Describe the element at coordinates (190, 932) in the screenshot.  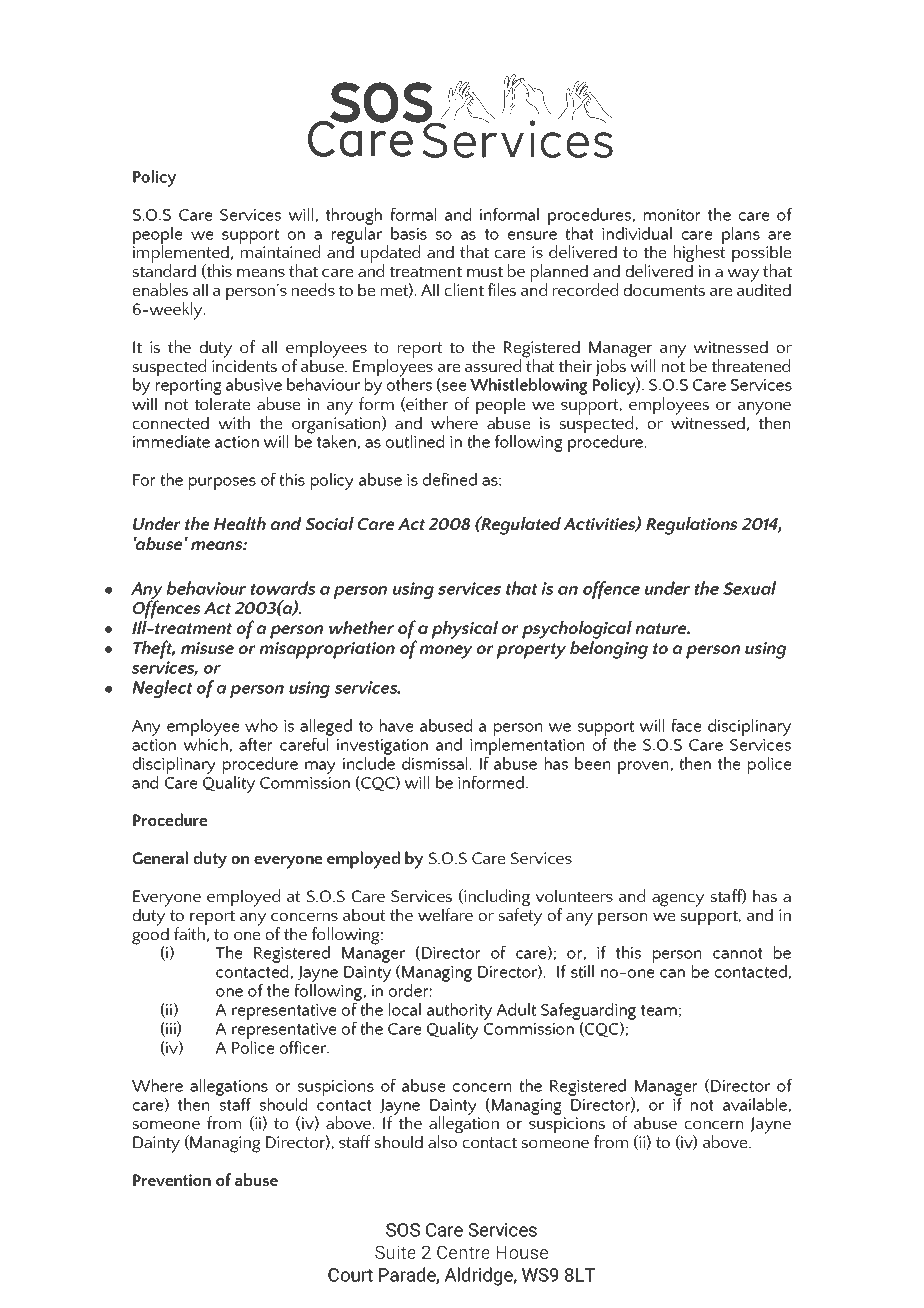
I see `faith` at that location.
